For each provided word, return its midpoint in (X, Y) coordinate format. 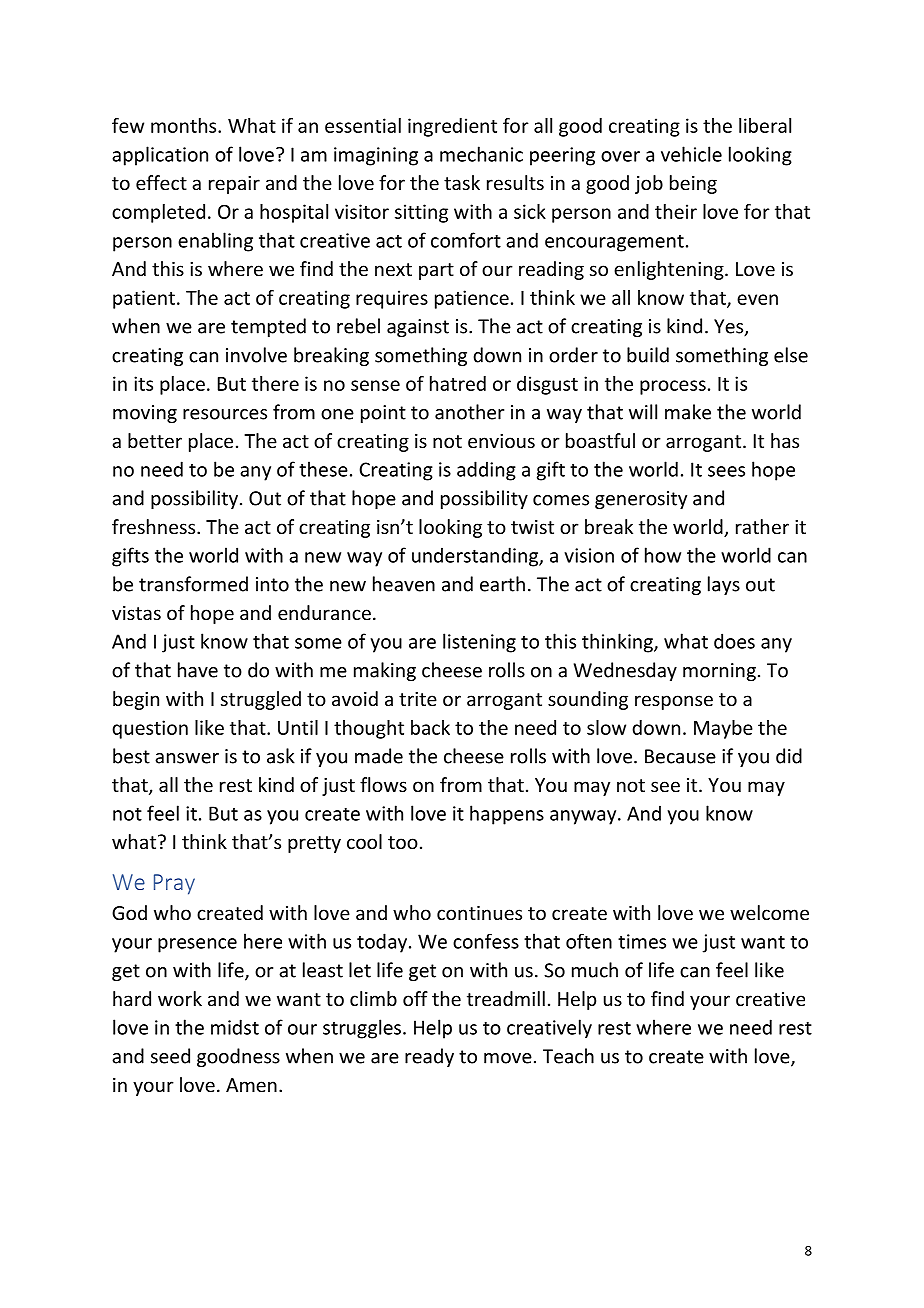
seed (170, 1056)
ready (429, 1057)
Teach (568, 1056)
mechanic (481, 154)
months (185, 125)
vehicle (691, 154)
